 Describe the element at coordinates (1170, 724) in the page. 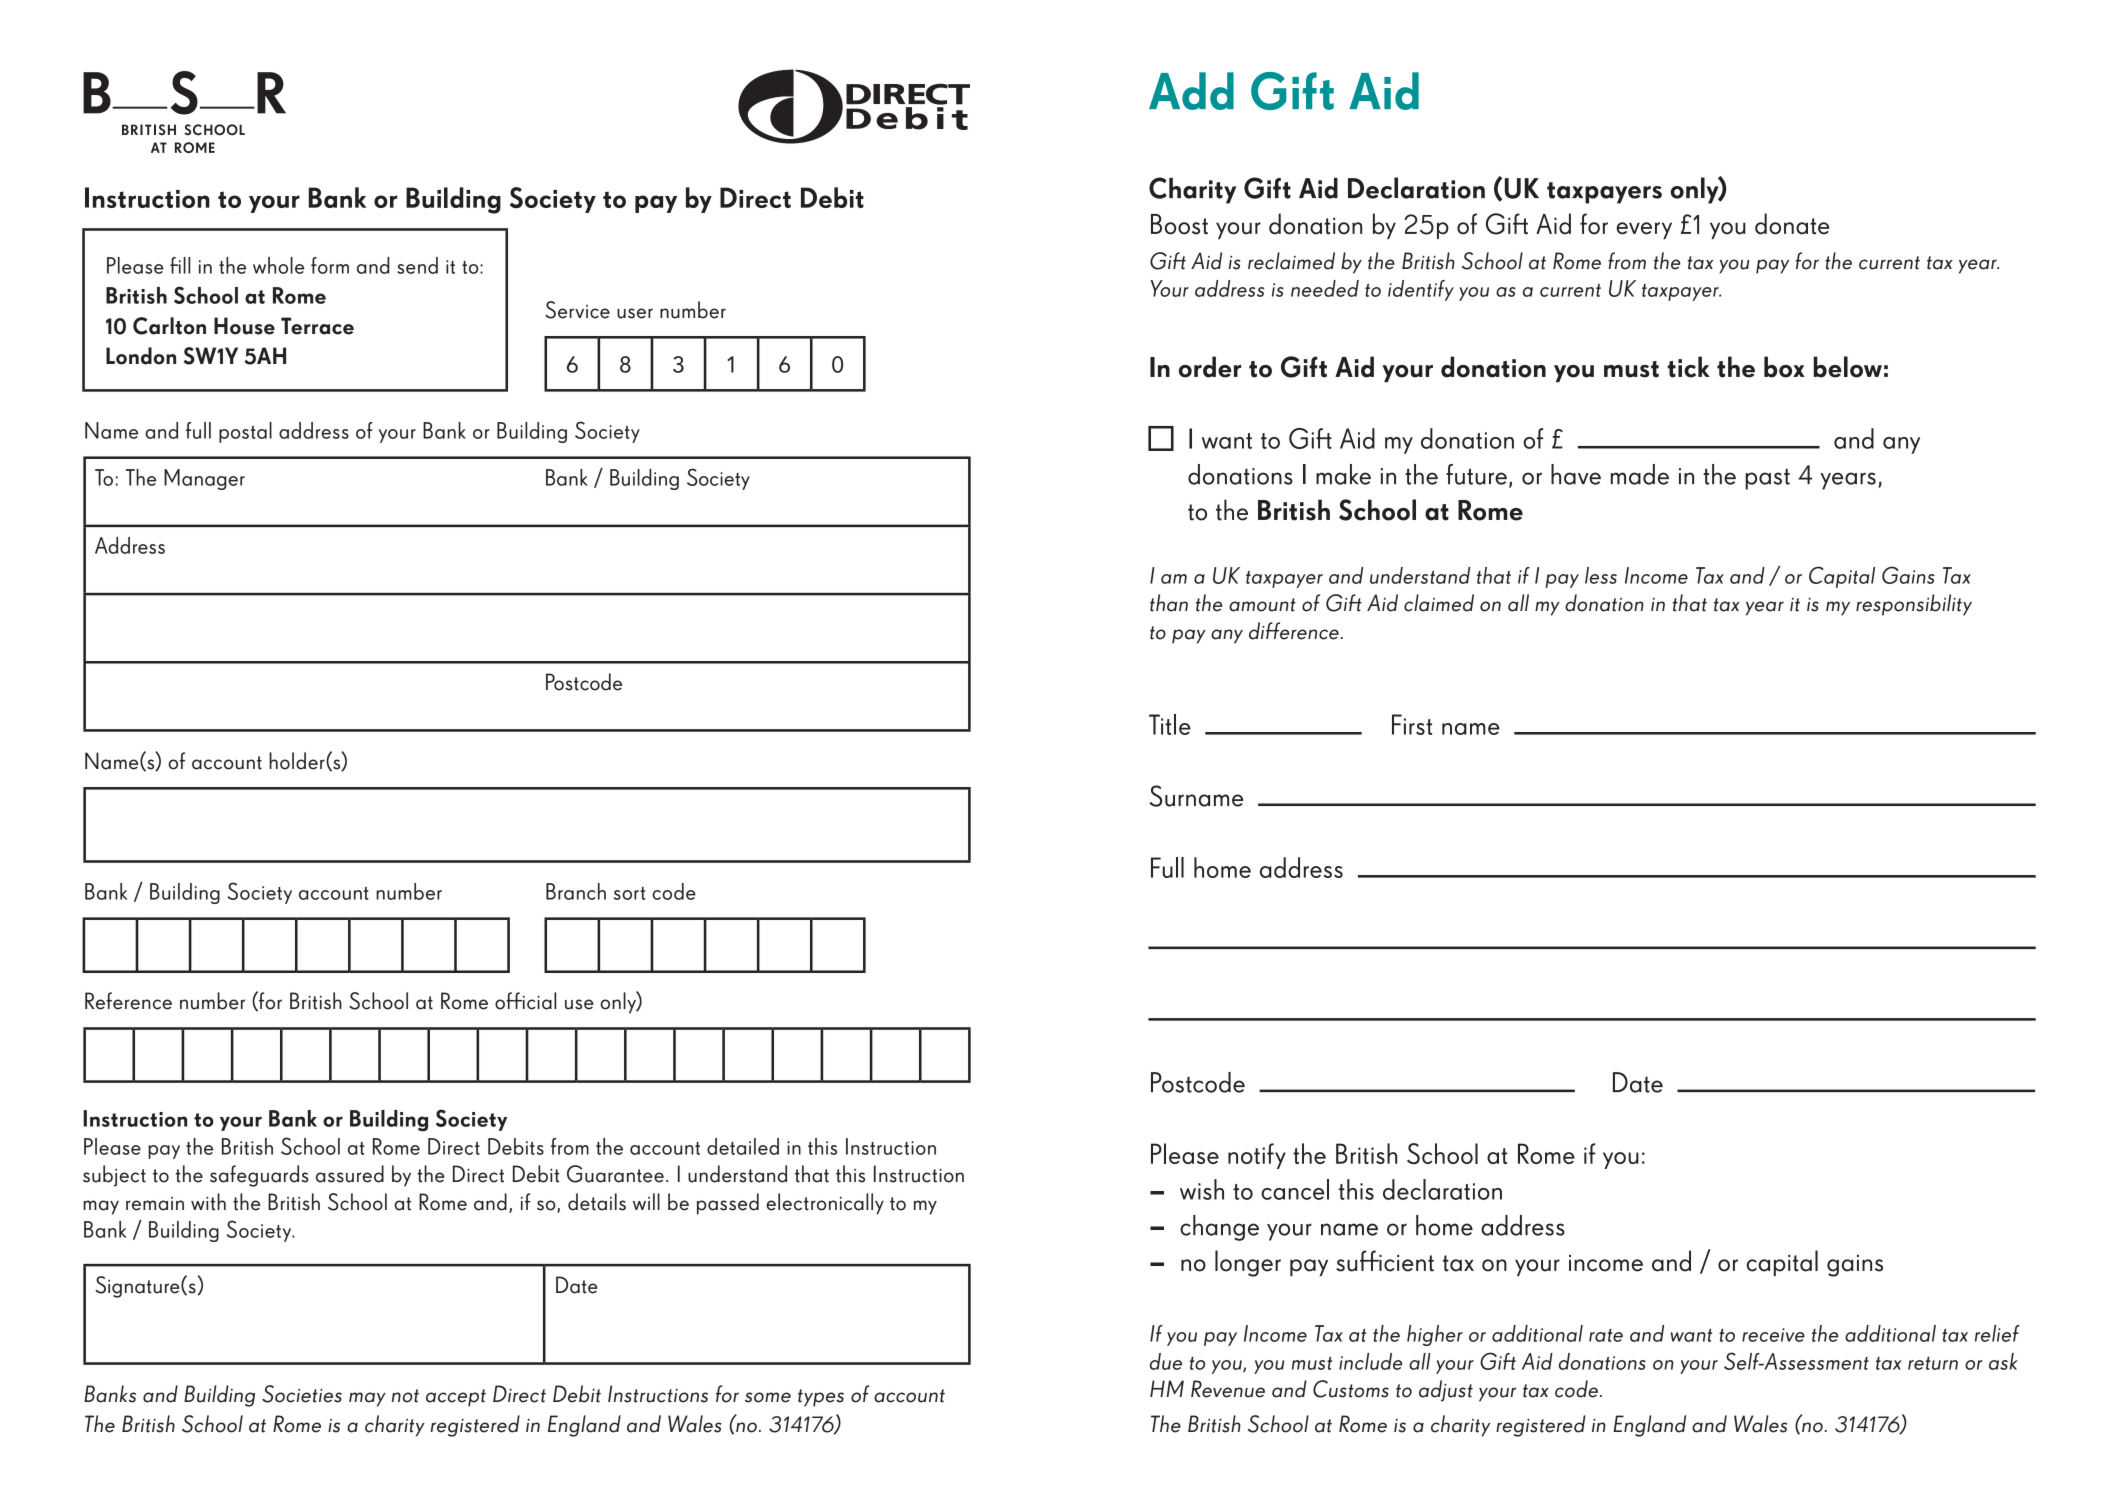

I see `Title` at that location.
